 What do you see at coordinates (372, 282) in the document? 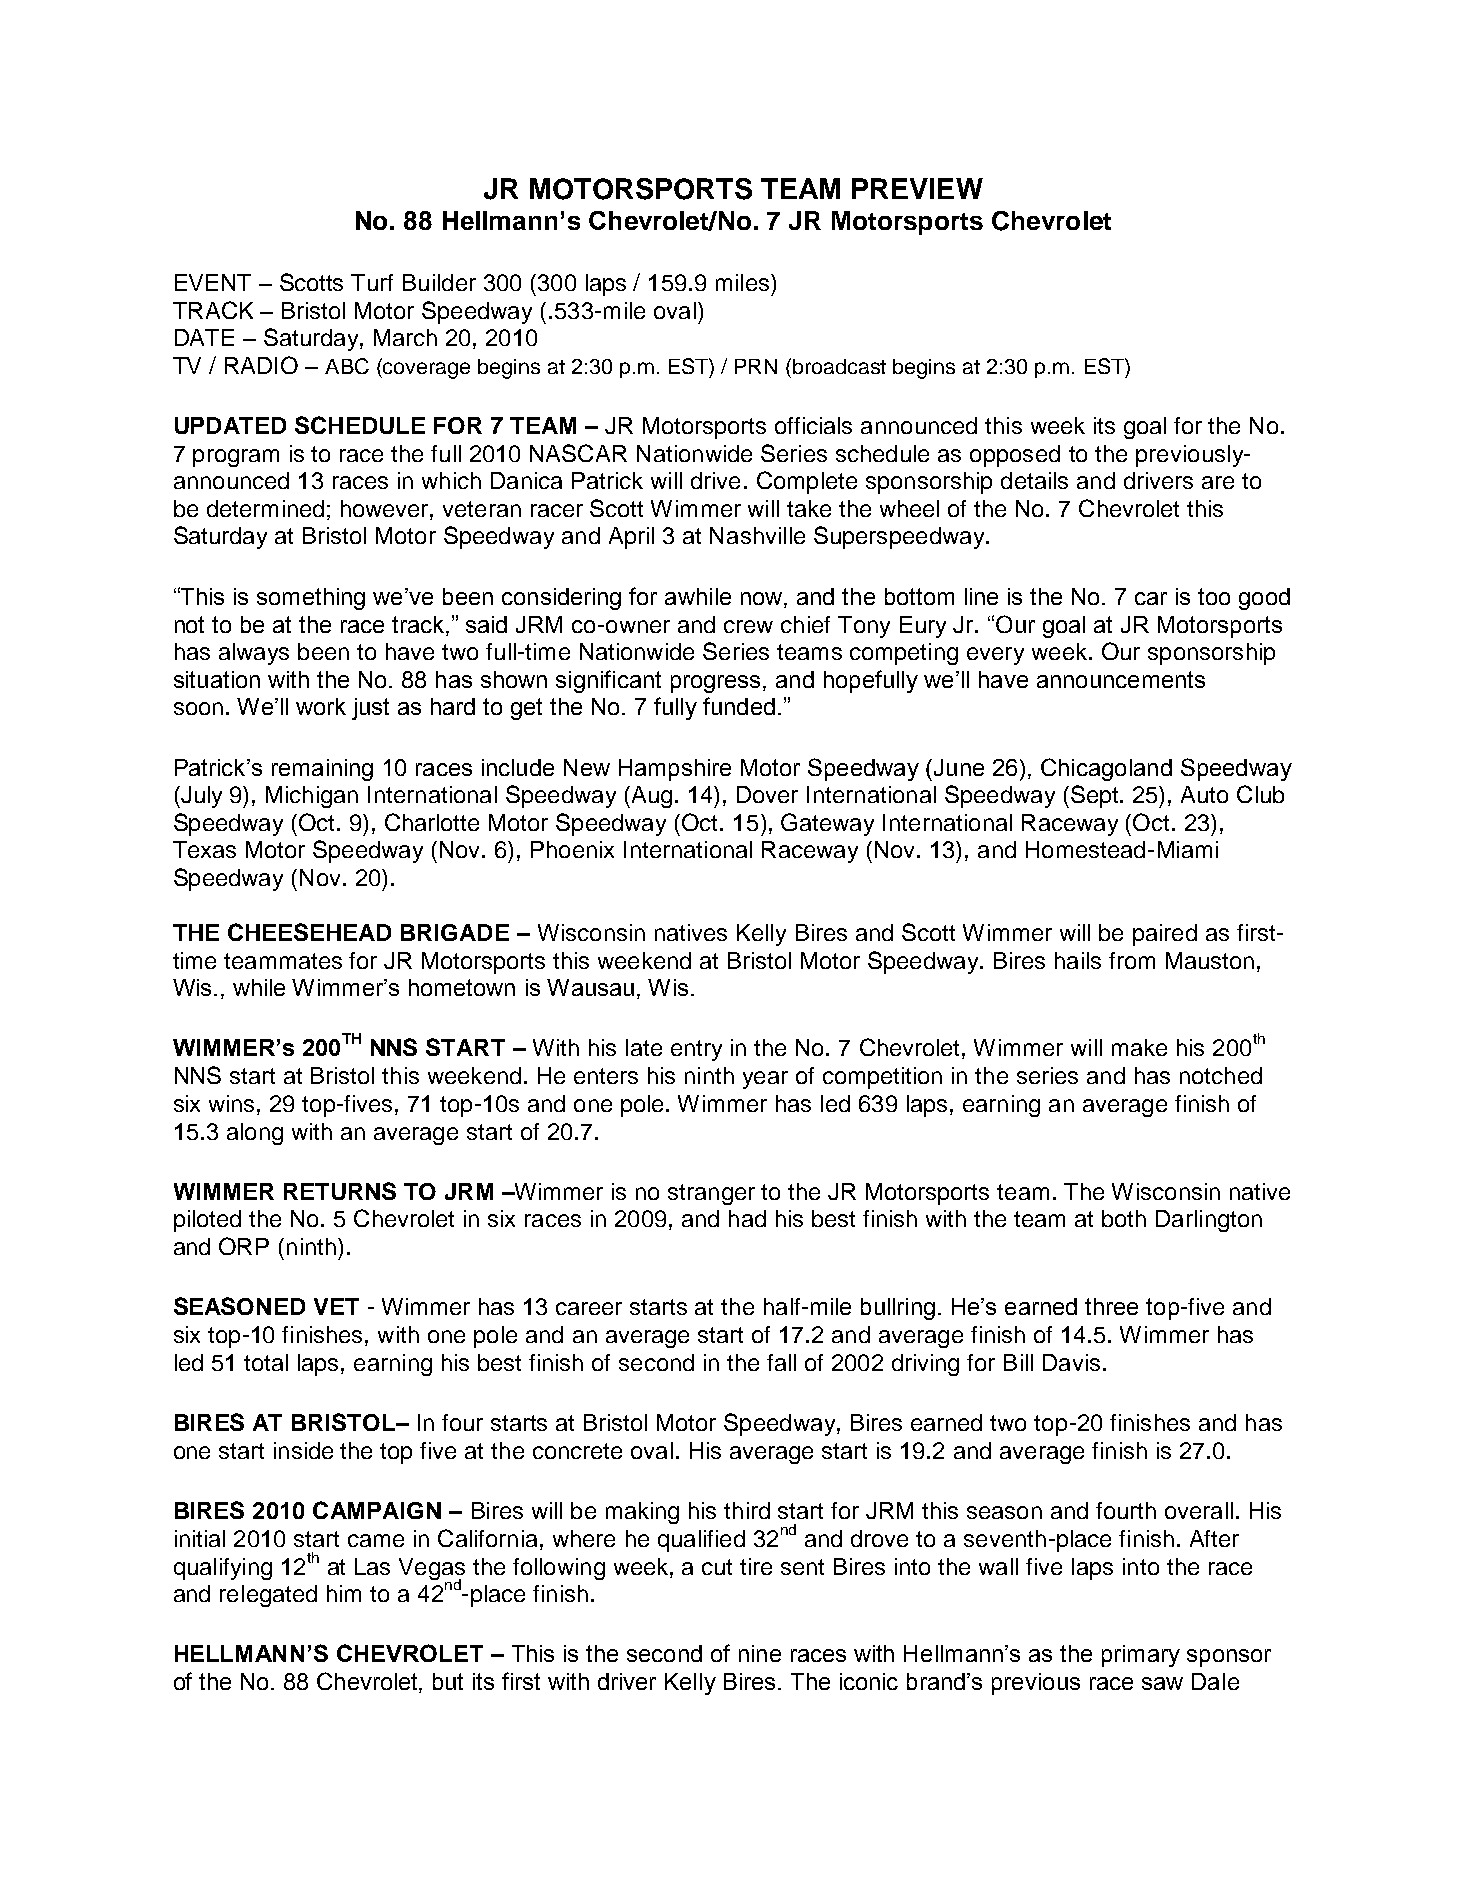
I see `Turf` at bounding box center [372, 282].
